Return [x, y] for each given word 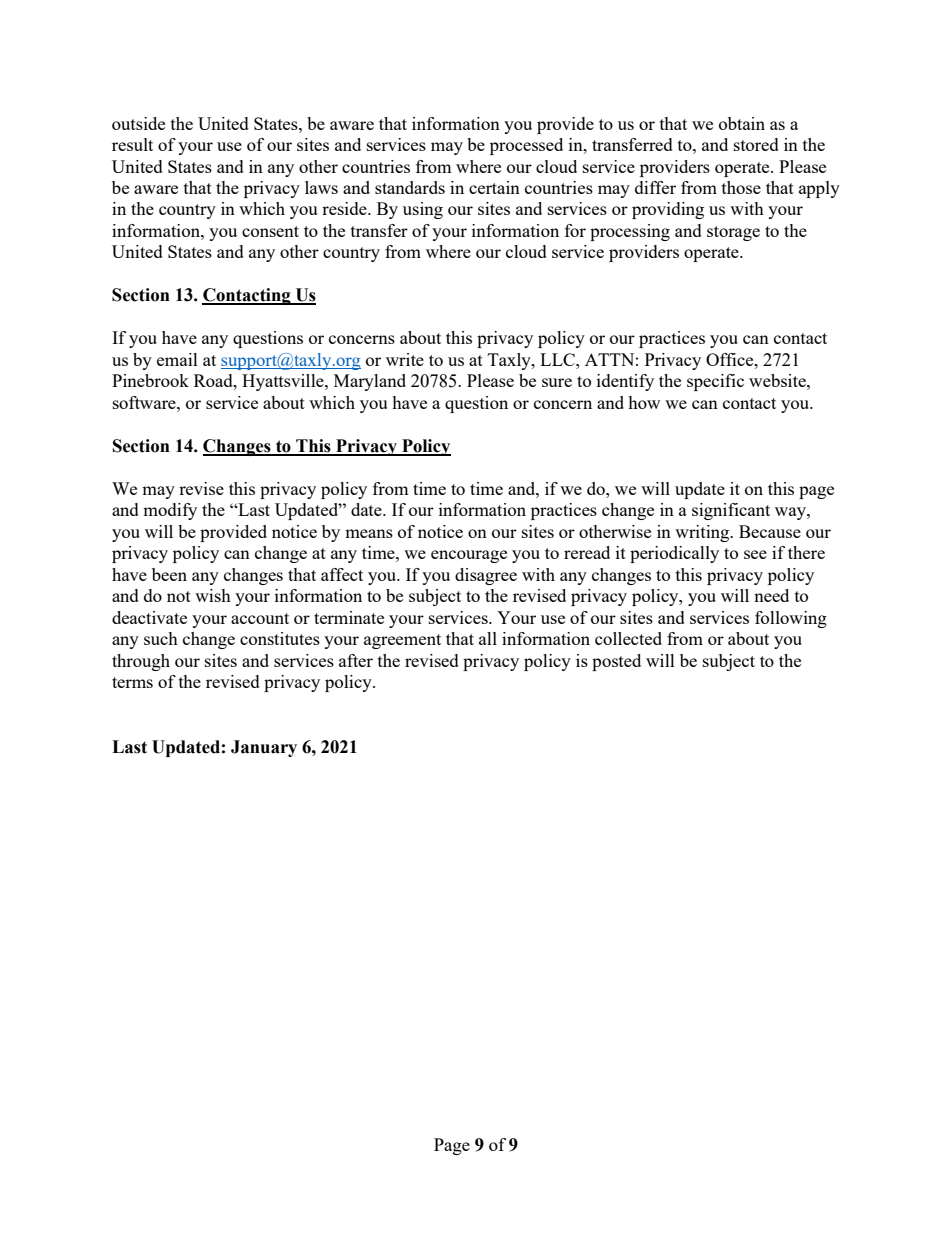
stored [756, 144]
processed [526, 146]
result [132, 144]
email [177, 359]
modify [170, 511]
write [405, 359]
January [264, 748]
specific [715, 382]
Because [770, 531]
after [356, 660]
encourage [469, 556]
